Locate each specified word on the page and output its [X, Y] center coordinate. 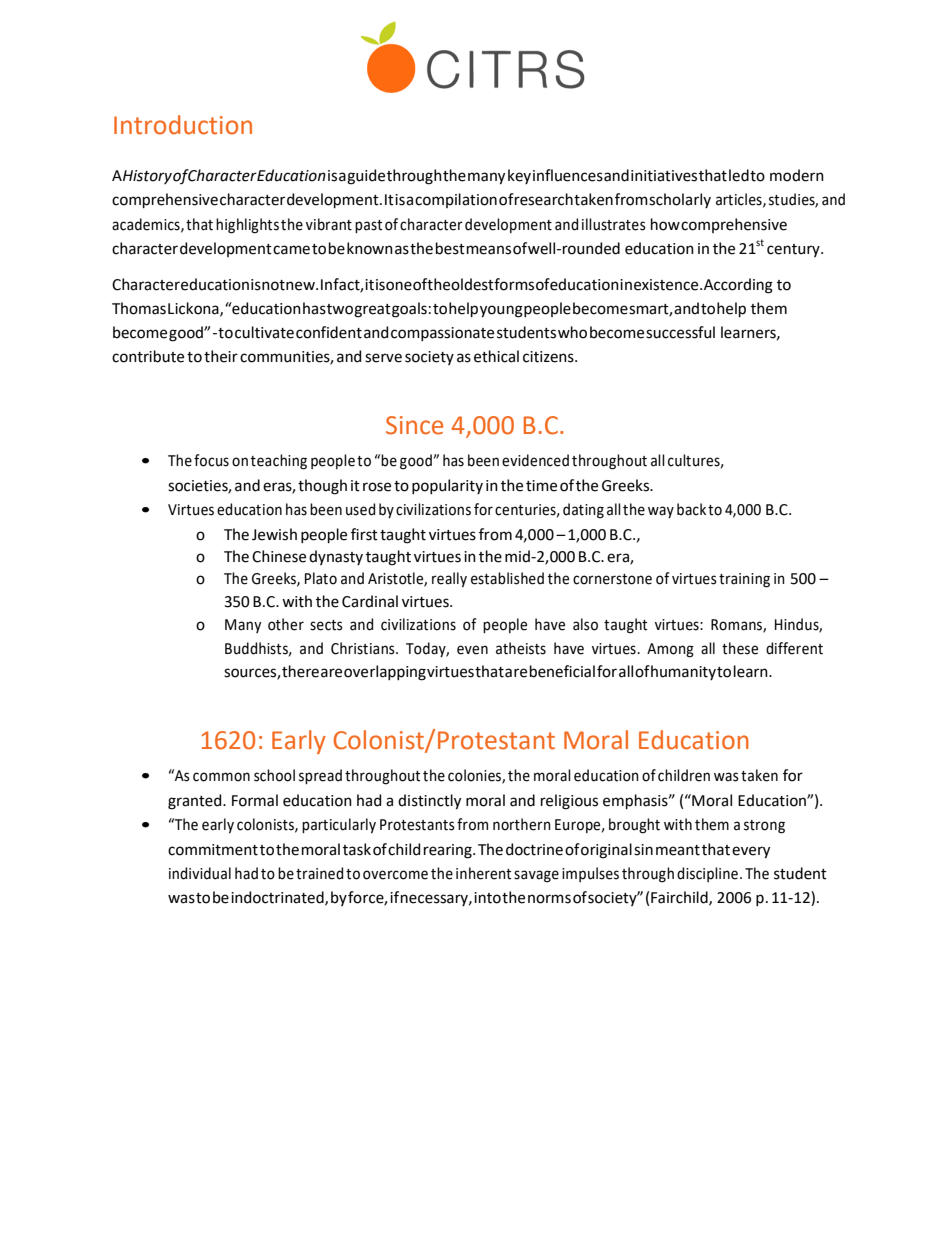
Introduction [183, 125]
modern [797, 175]
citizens [549, 357]
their [221, 356]
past [368, 226]
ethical [496, 356]
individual [200, 873]
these [740, 648]
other [286, 624]
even [472, 650]
